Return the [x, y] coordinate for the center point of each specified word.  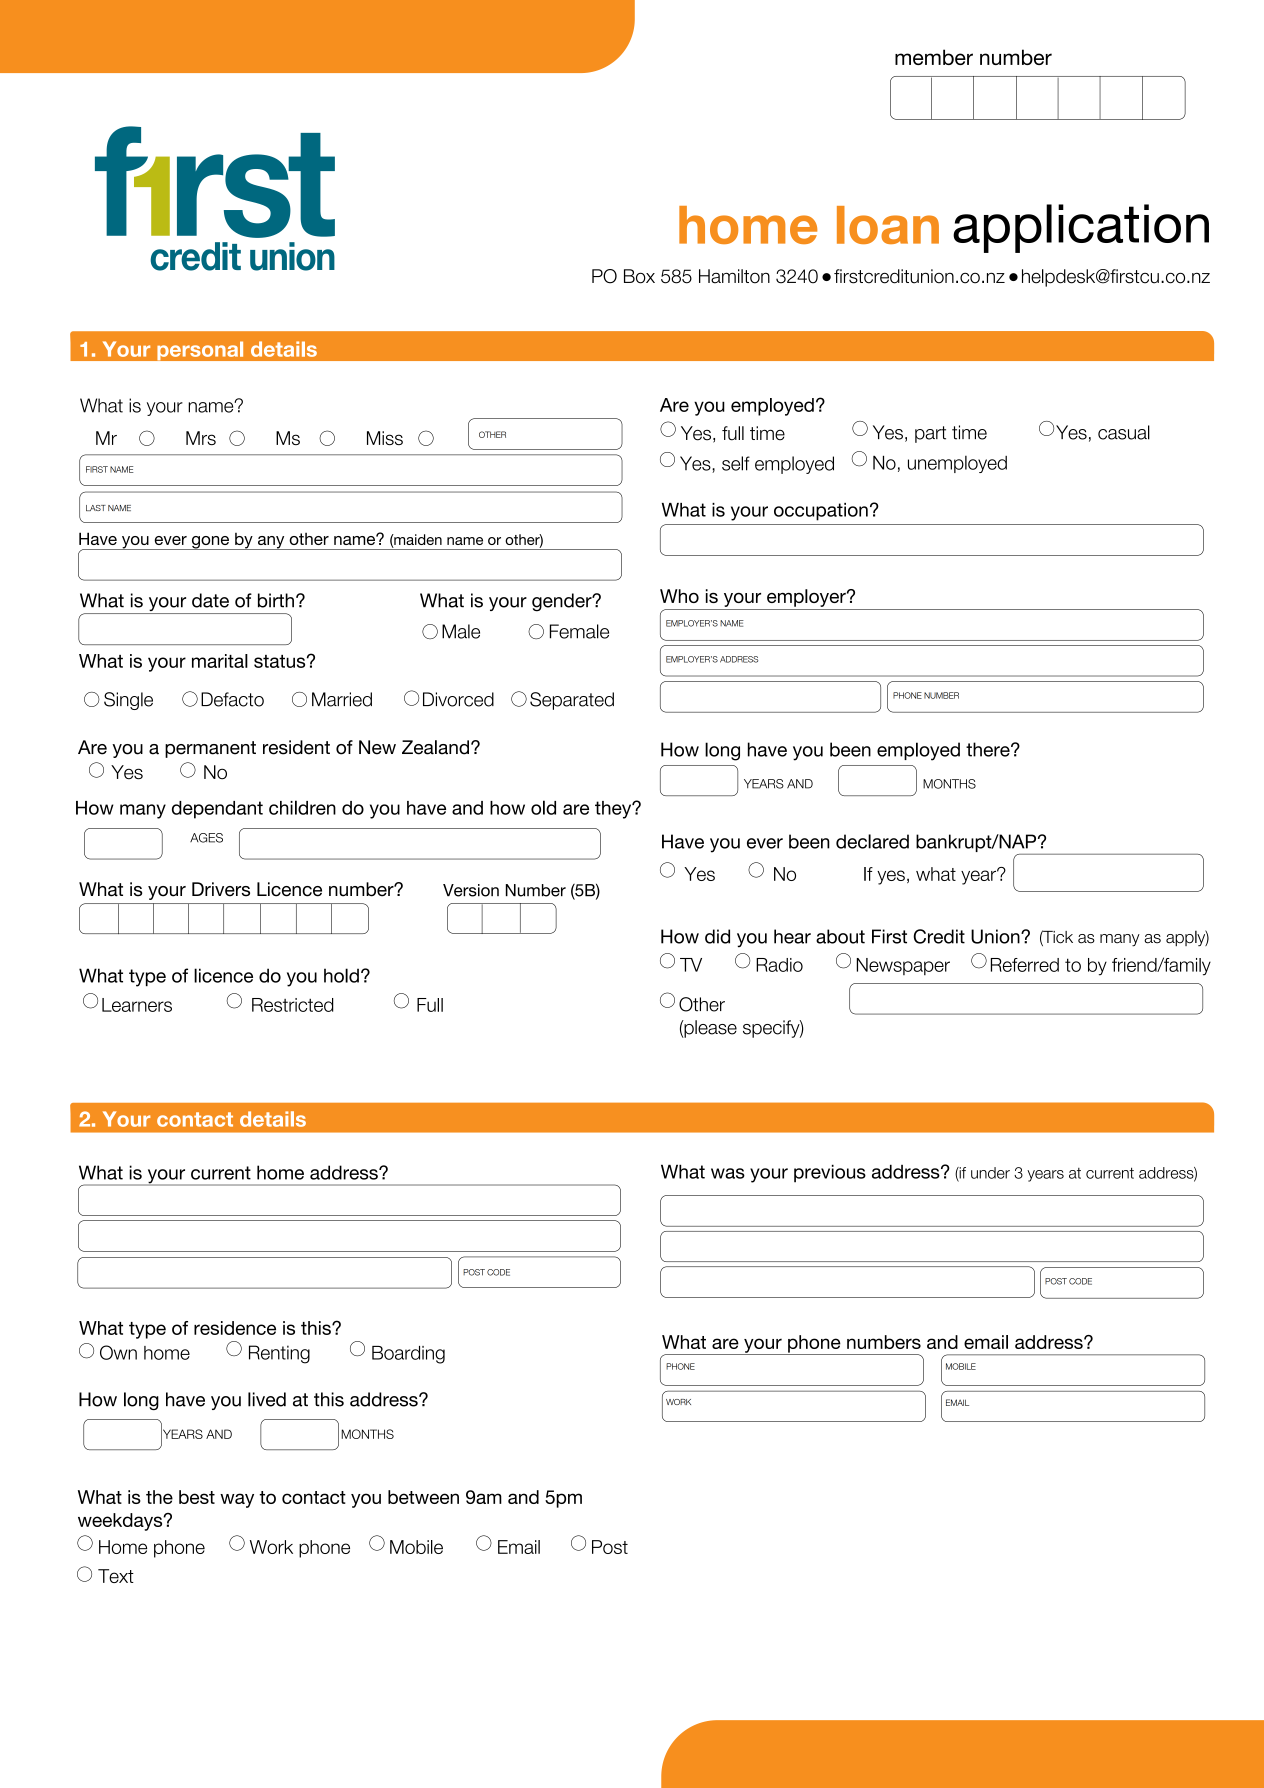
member [934, 57]
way [237, 1500]
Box [639, 276]
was [728, 1173]
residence [235, 1328]
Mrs [201, 438]
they [614, 810]
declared [872, 841]
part [930, 434]
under [990, 1173]
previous [830, 1173]
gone [210, 543]
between [423, 1497]
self [736, 463]
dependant [217, 810]
